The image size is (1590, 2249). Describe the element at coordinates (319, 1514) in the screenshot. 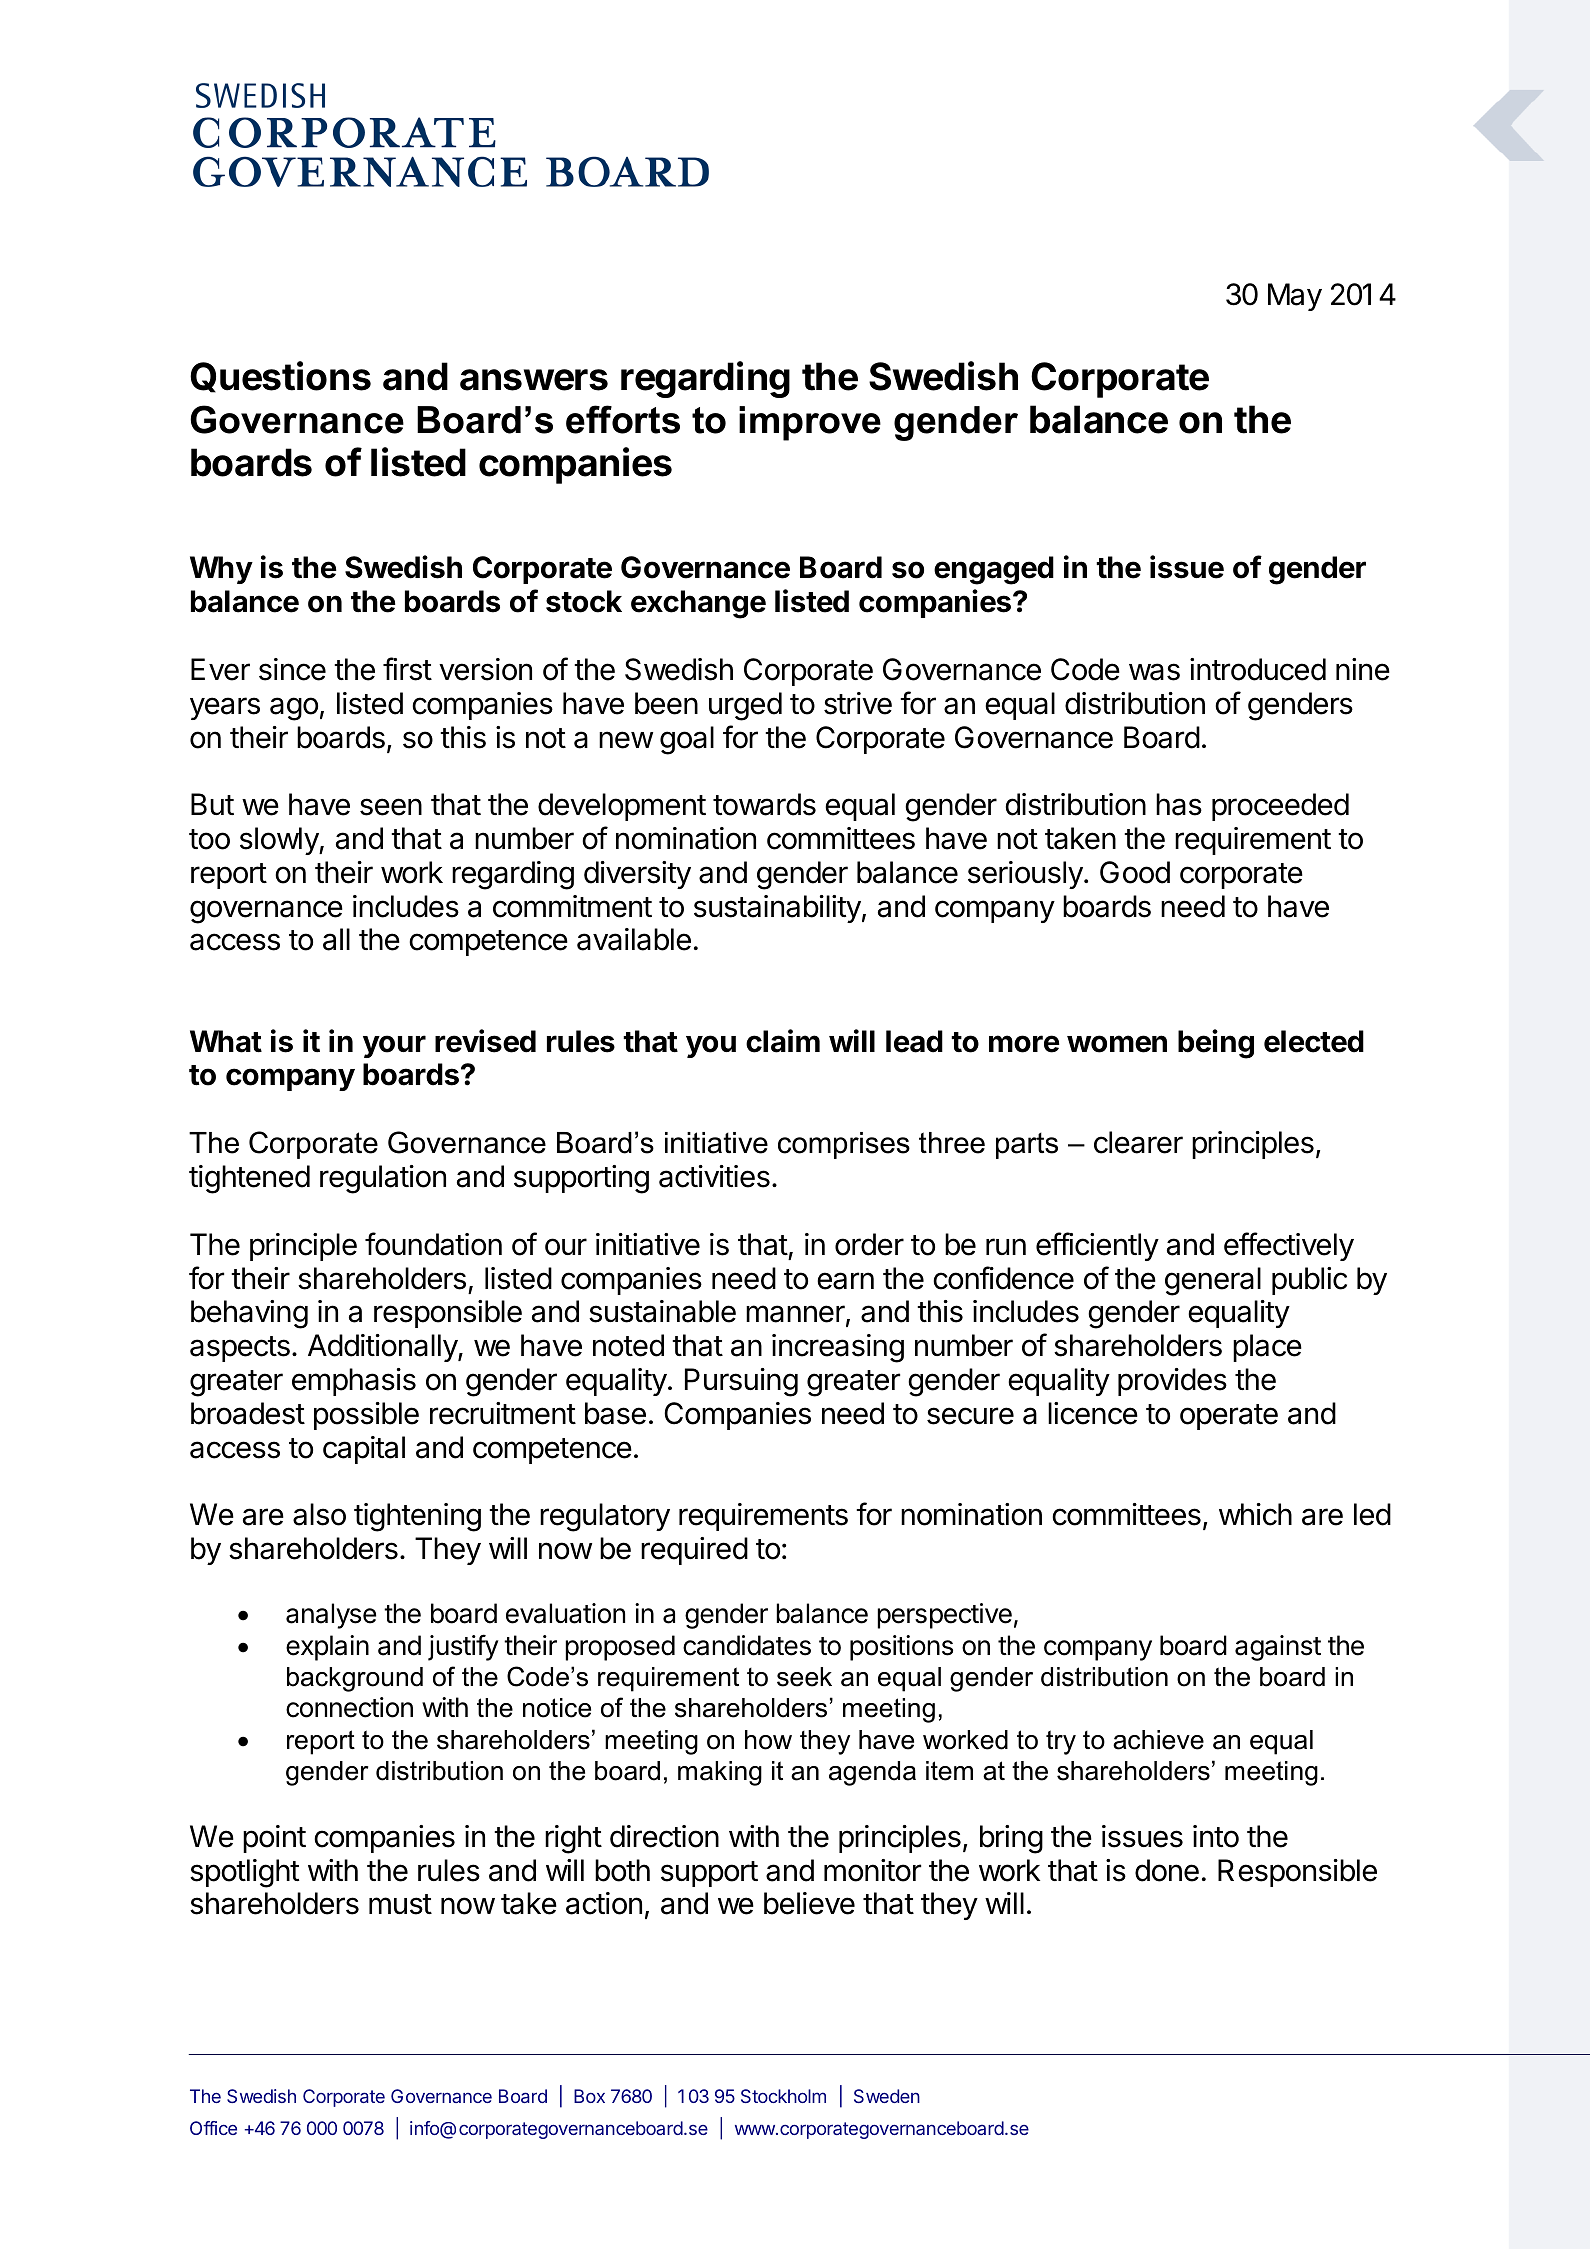

I see `also` at that location.
